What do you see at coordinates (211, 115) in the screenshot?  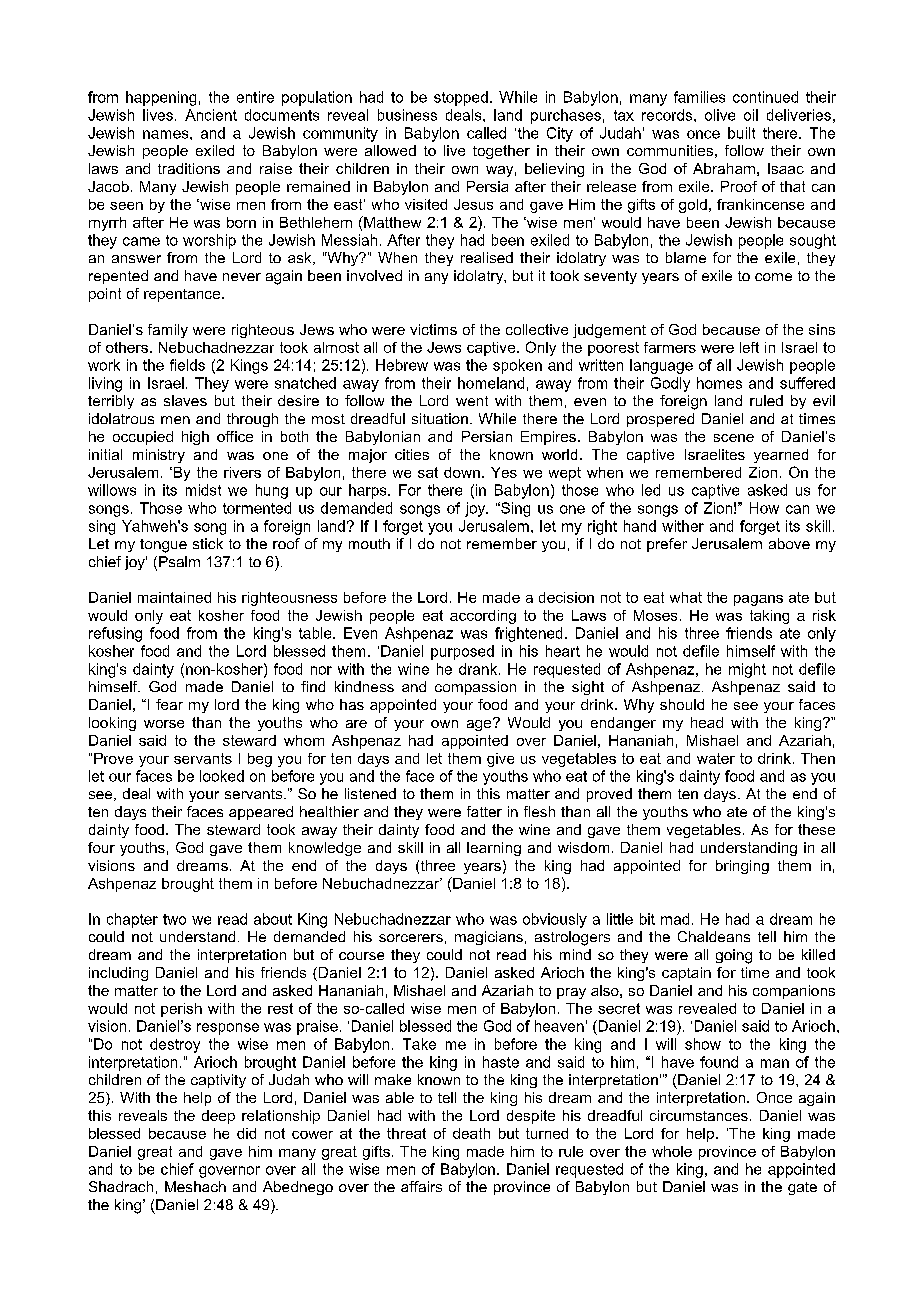 I see `Ancient` at bounding box center [211, 115].
